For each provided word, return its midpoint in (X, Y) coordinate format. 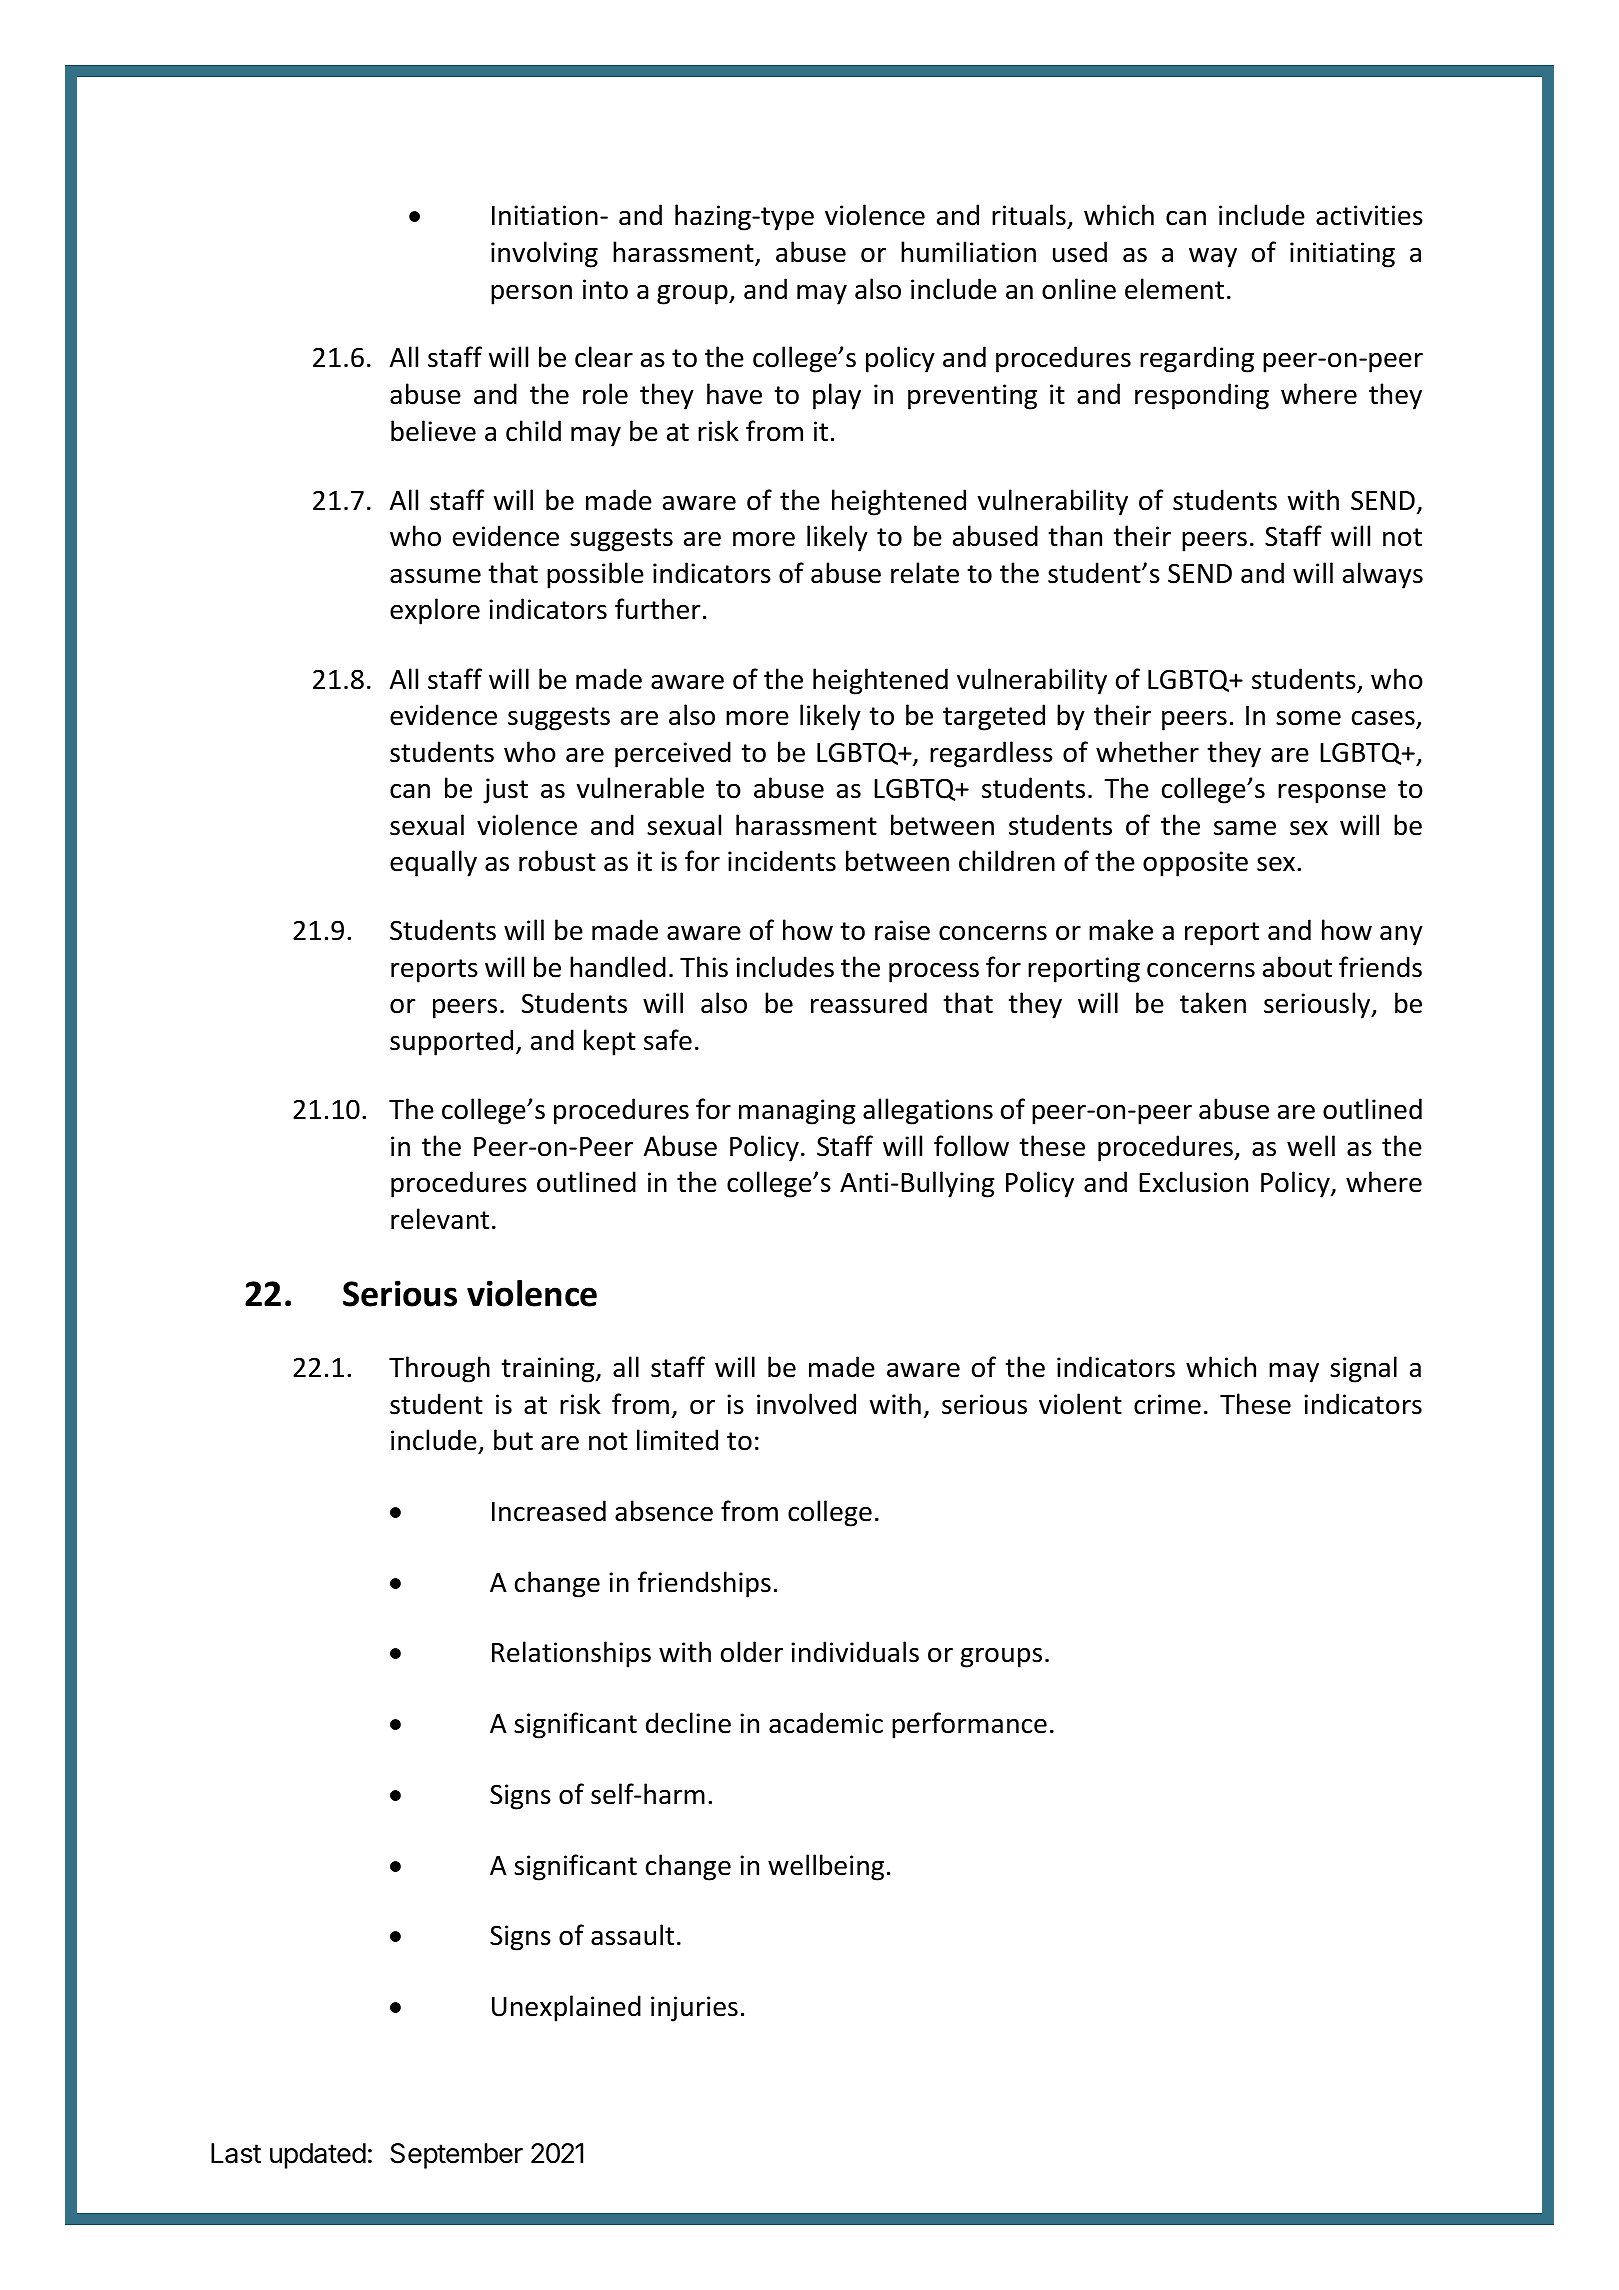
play (837, 396)
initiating (1342, 255)
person (531, 294)
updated (318, 2156)
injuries (694, 2009)
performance (969, 1725)
